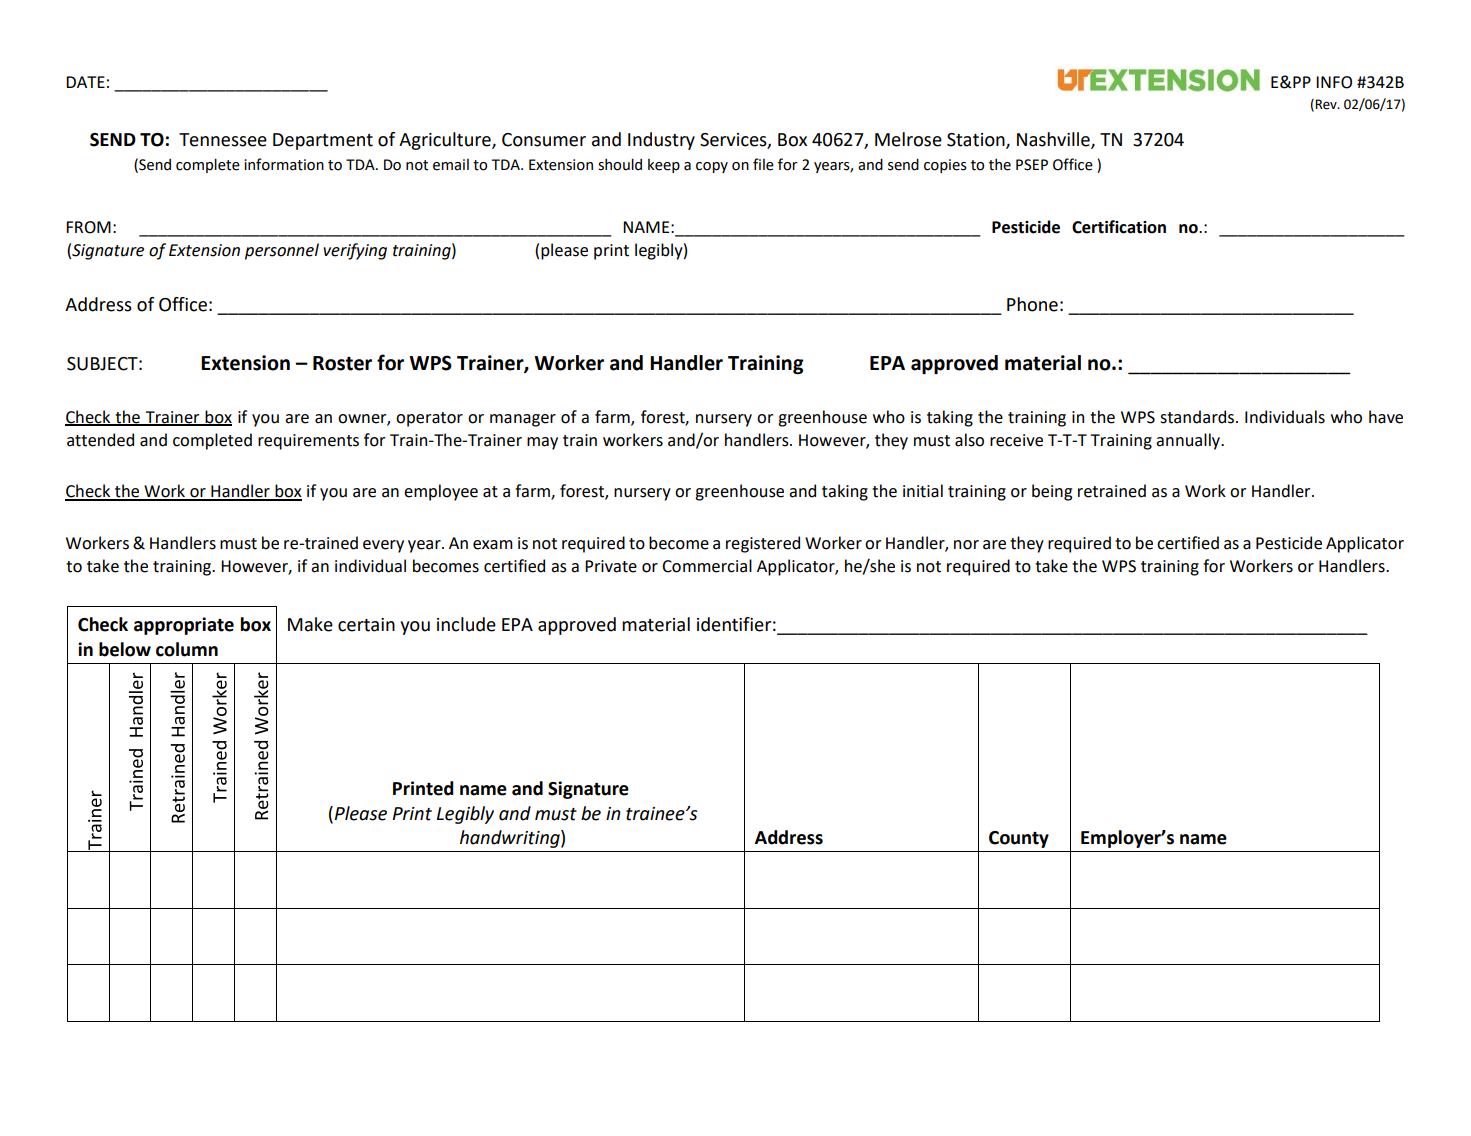 Image resolution: width=1471 pixels, height=1136 pixels. What do you see at coordinates (223, 140) in the screenshot?
I see `Tennessee` at bounding box center [223, 140].
